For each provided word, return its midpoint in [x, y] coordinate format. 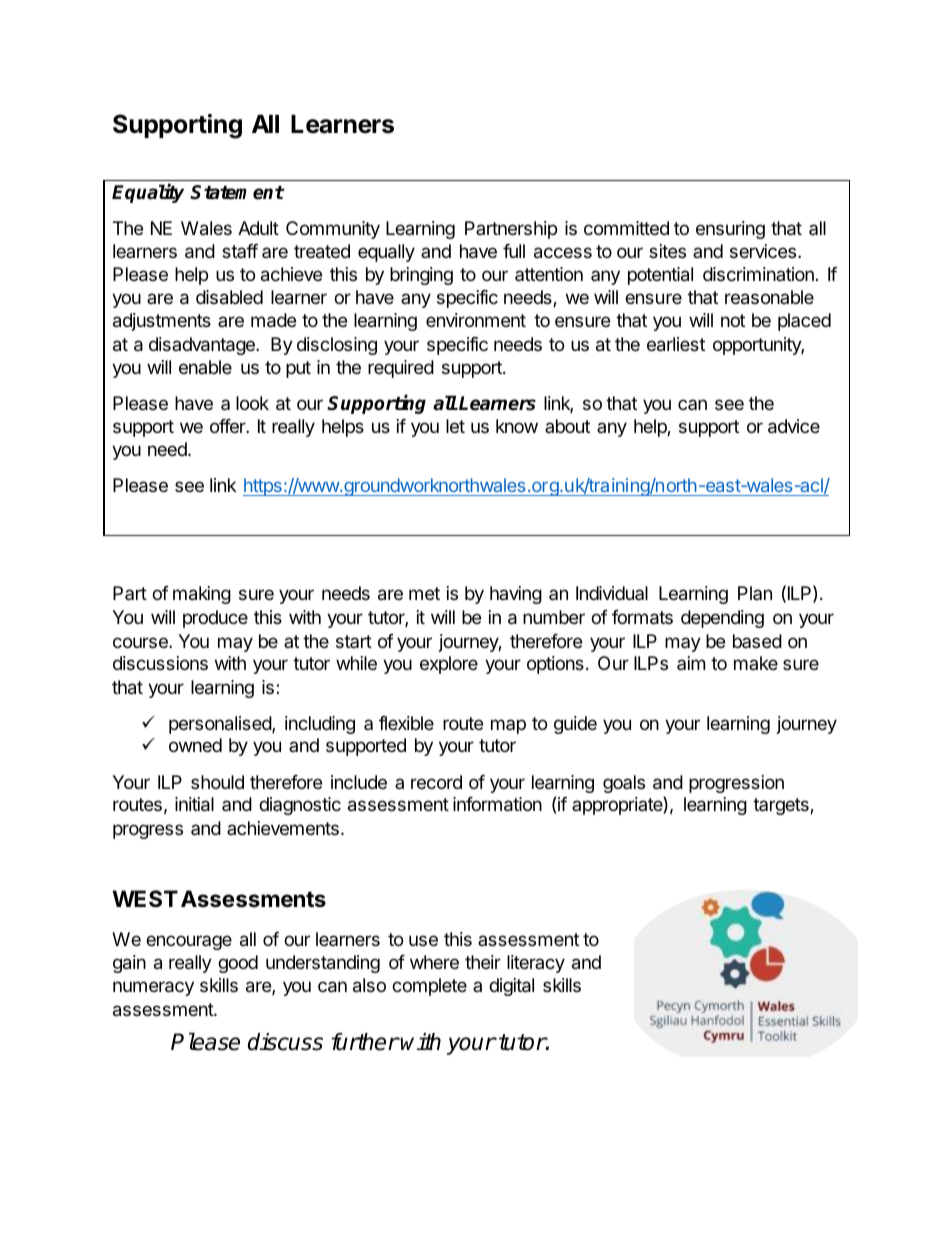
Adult [258, 228]
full [514, 251]
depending [722, 619]
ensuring [730, 230]
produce [215, 619]
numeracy [153, 988]
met [424, 593]
